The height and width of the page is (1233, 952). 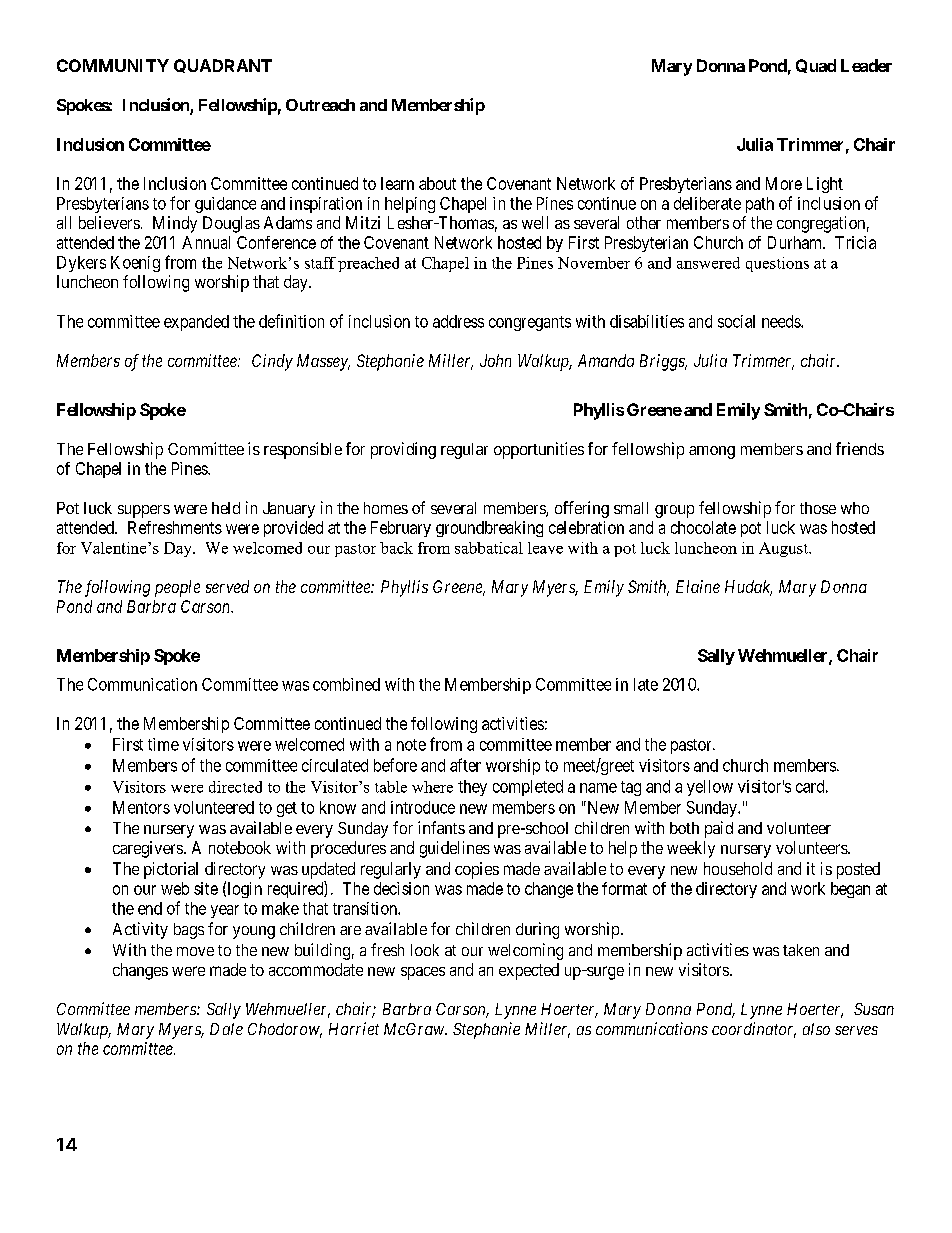 I want to click on needs, so click(x=782, y=321).
